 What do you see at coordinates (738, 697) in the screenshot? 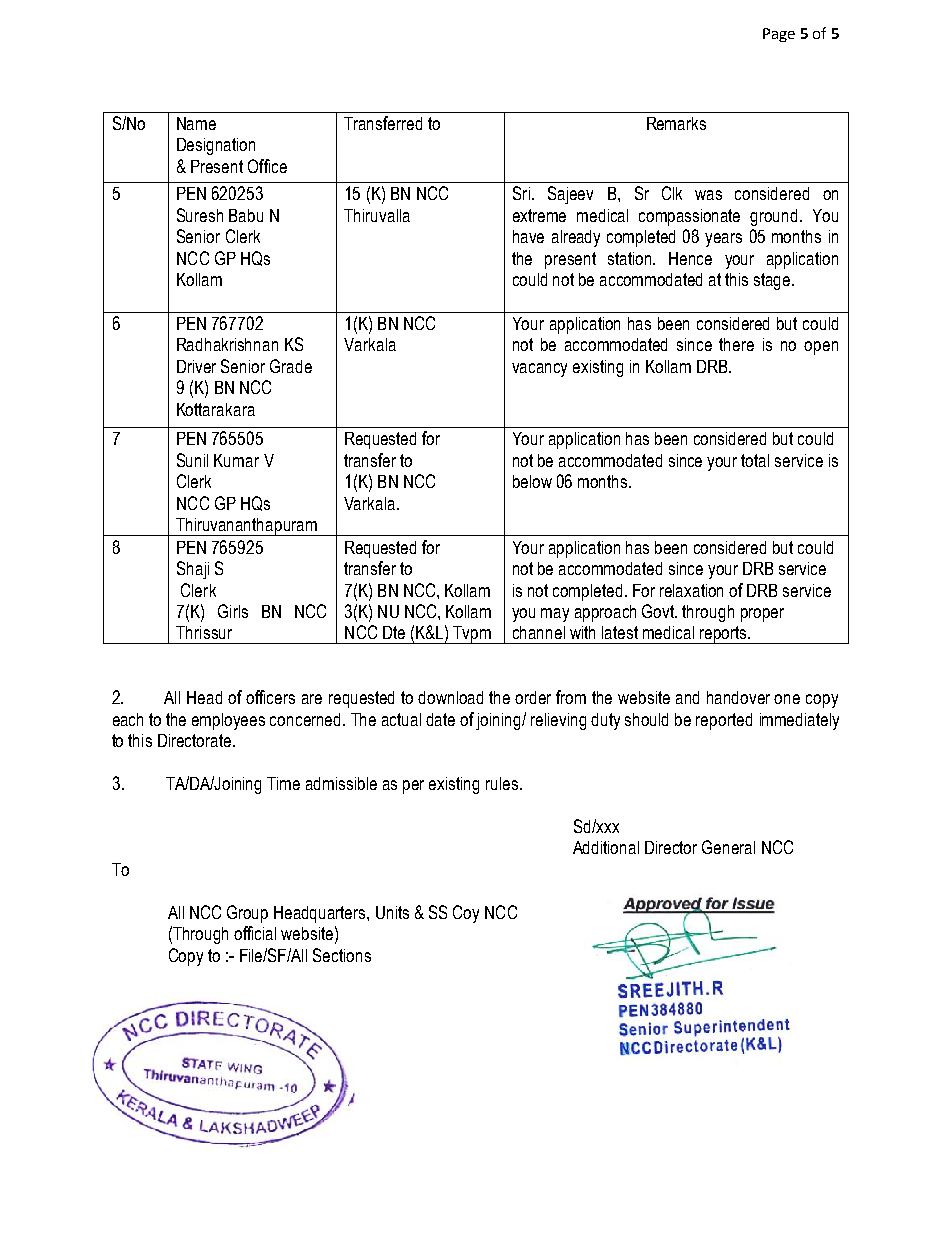
I see `handover` at bounding box center [738, 697].
